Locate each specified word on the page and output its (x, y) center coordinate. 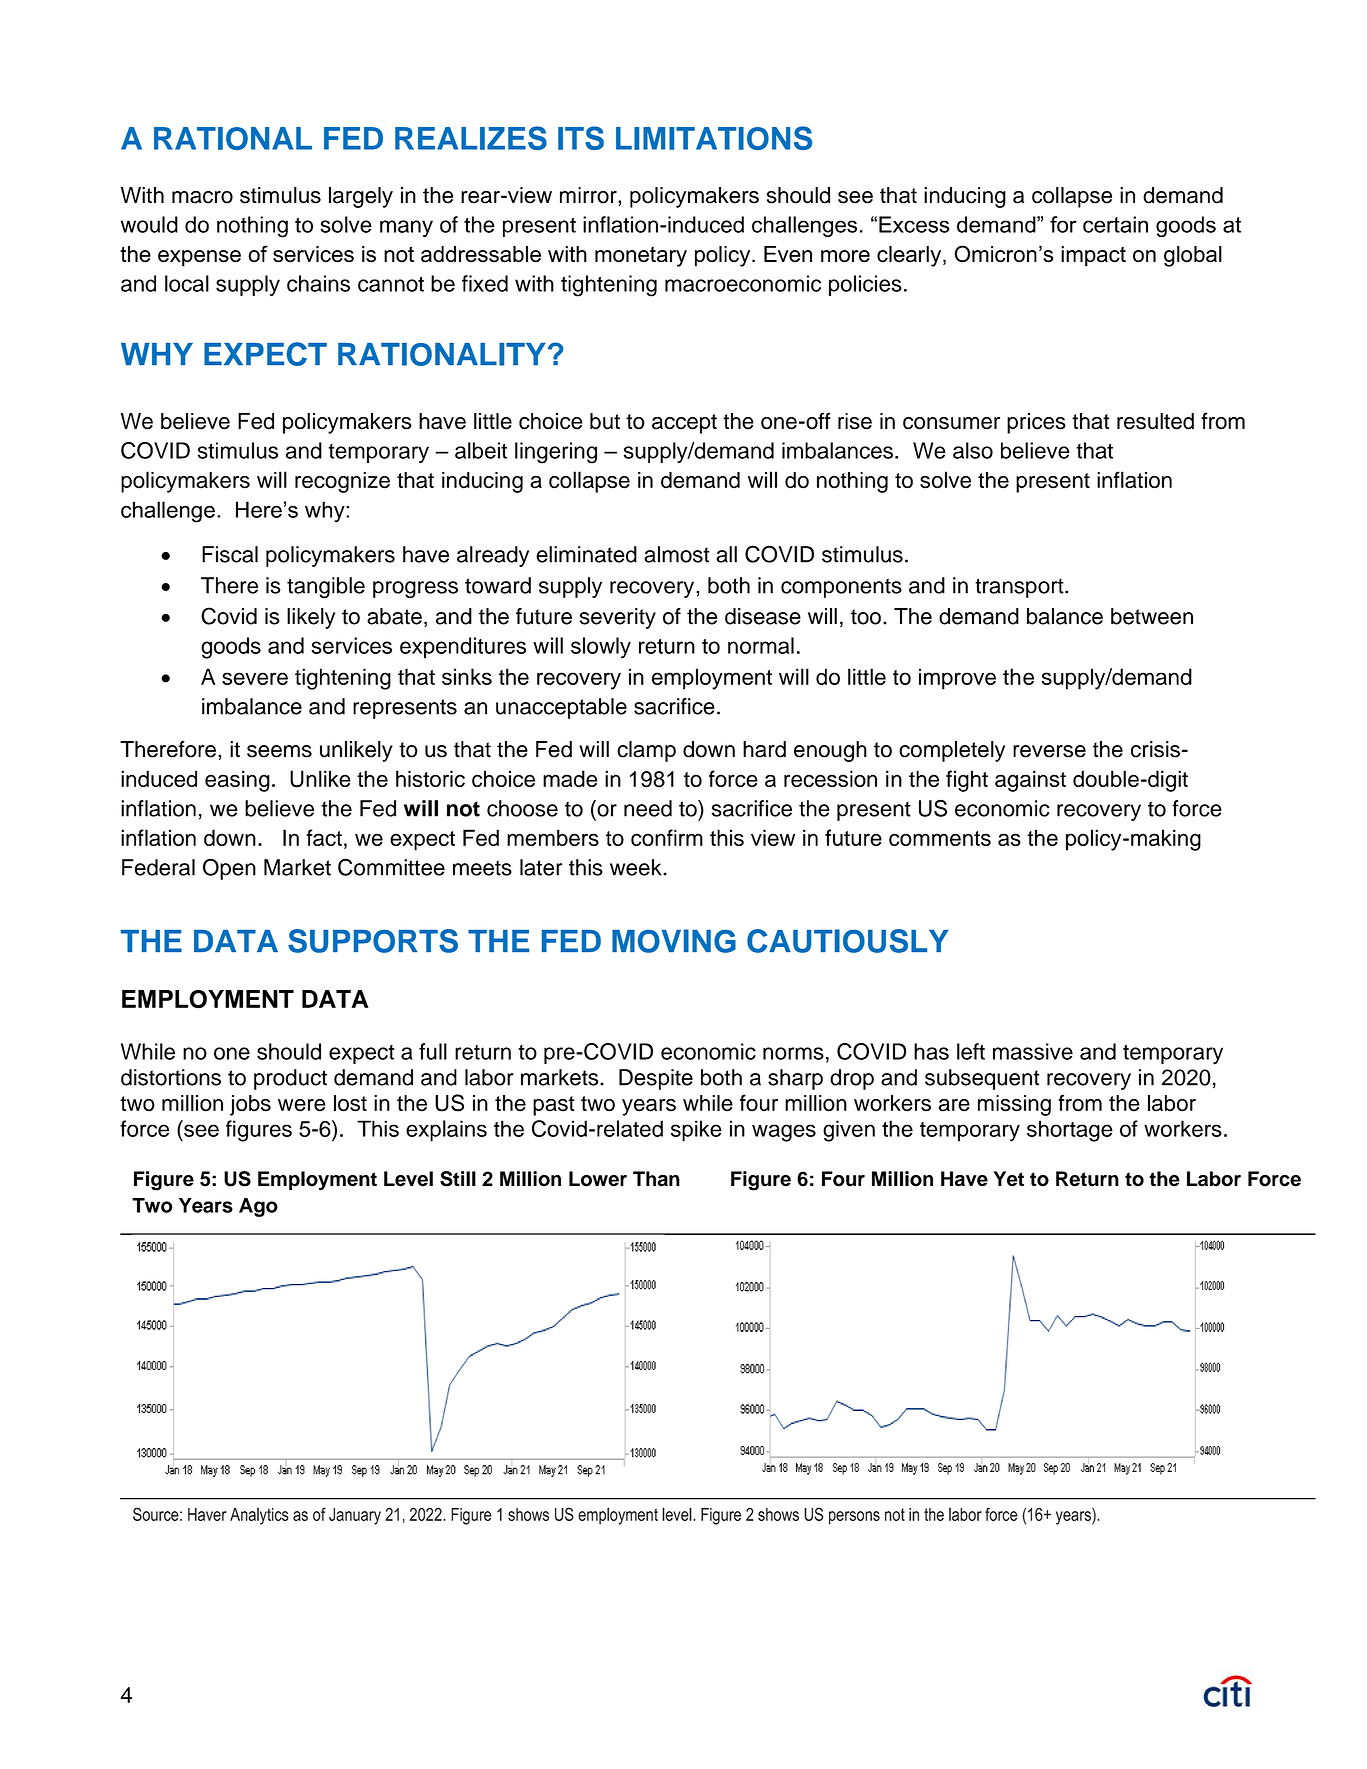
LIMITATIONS (714, 138)
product (290, 1079)
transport (1020, 588)
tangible (326, 588)
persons (854, 1518)
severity (618, 618)
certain (1115, 224)
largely (361, 197)
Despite (656, 1079)
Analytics (259, 1516)
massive (1033, 1051)
